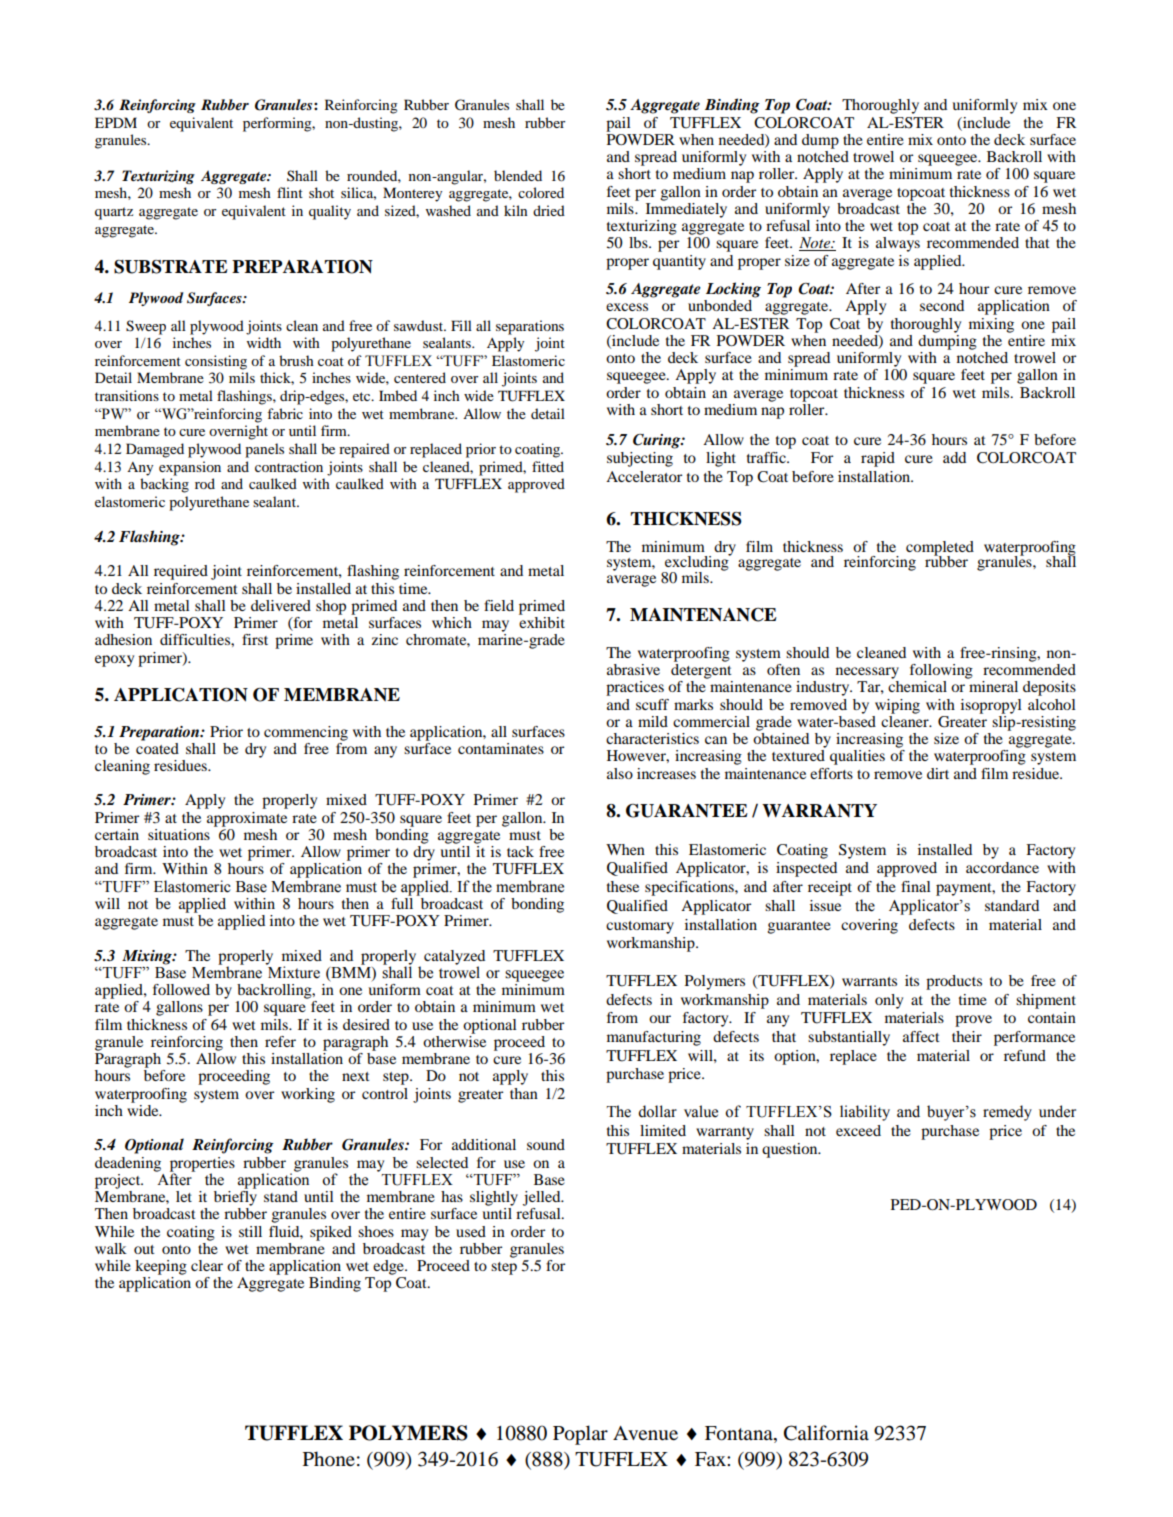  Describe the element at coordinates (620, 773) in the screenshot. I see `also` at that location.
